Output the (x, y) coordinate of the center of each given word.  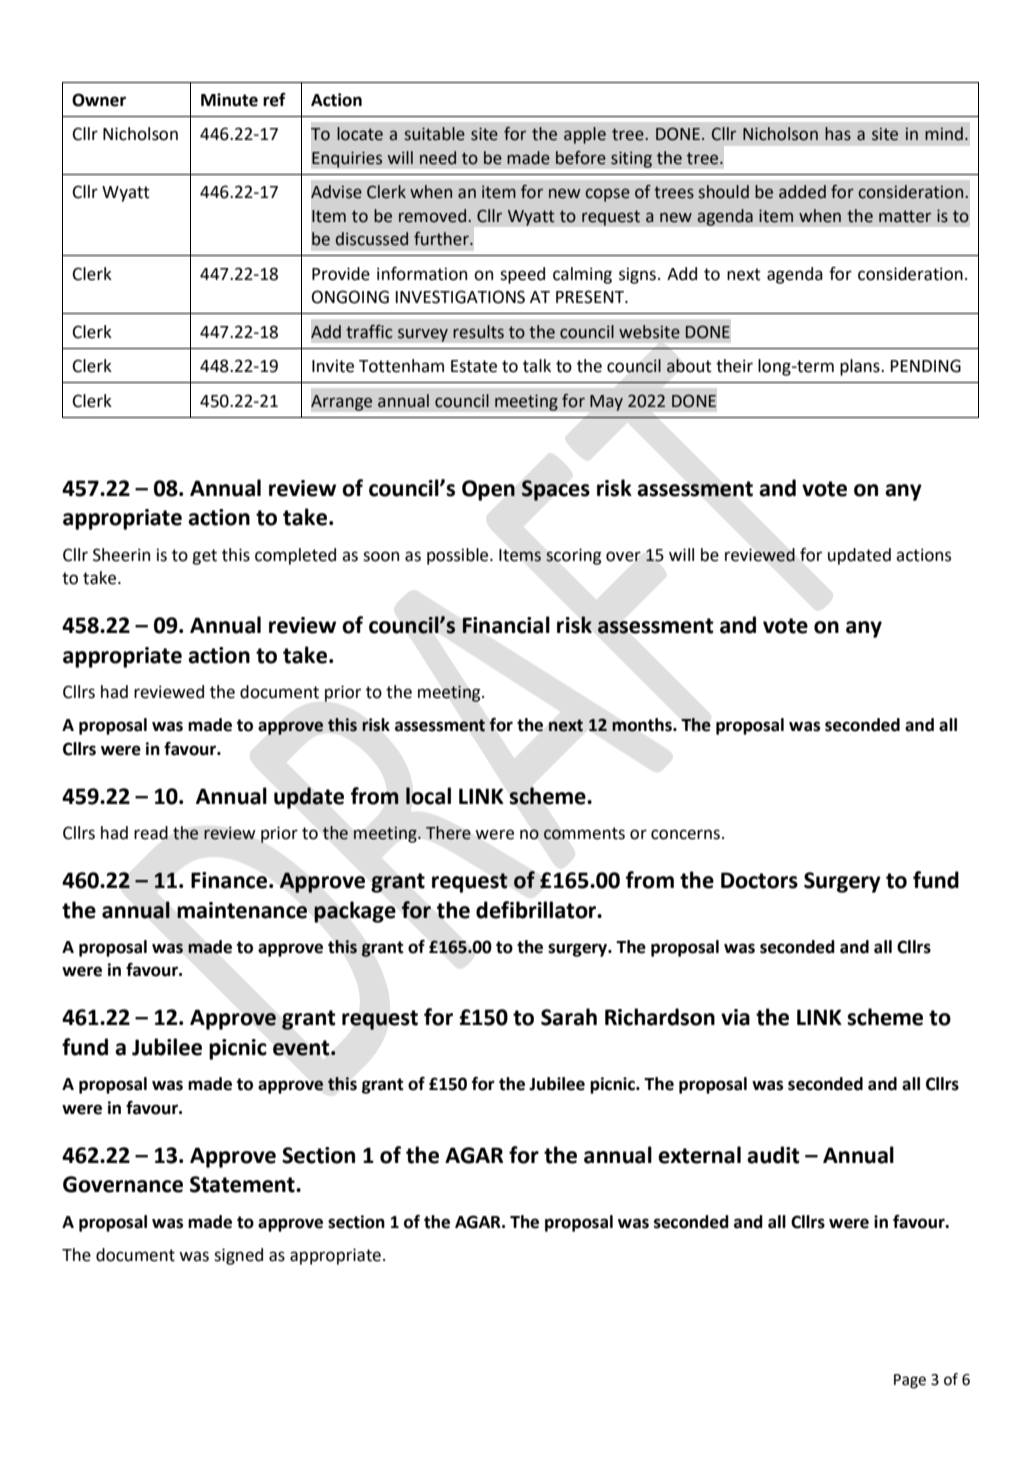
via (735, 1017)
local (428, 796)
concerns (687, 834)
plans (861, 367)
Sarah (569, 1017)
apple (585, 135)
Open (488, 490)
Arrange (342, 403)
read (151, 833)
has (838, 134)
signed (238, 1256)
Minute (229, 100)
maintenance (242, 910)
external (699, 1155)
